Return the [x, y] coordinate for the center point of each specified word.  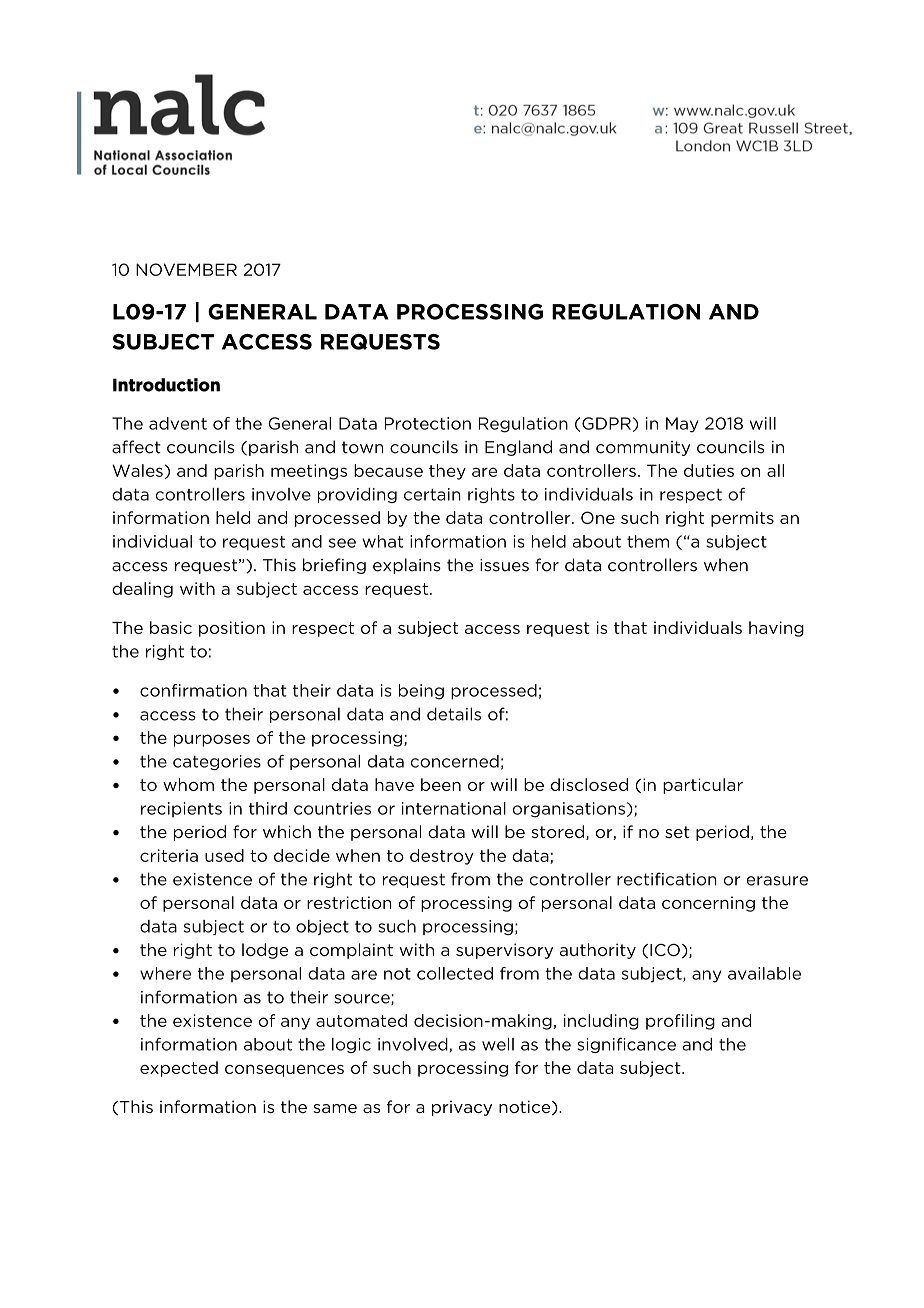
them [648, 541]
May [682, 425]
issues [504, 565]
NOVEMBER [186, 269]
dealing [142, 590]
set [677, 832]
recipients [181, 809]
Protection [428, 423]
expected [179, 1069]
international [454, 808]
